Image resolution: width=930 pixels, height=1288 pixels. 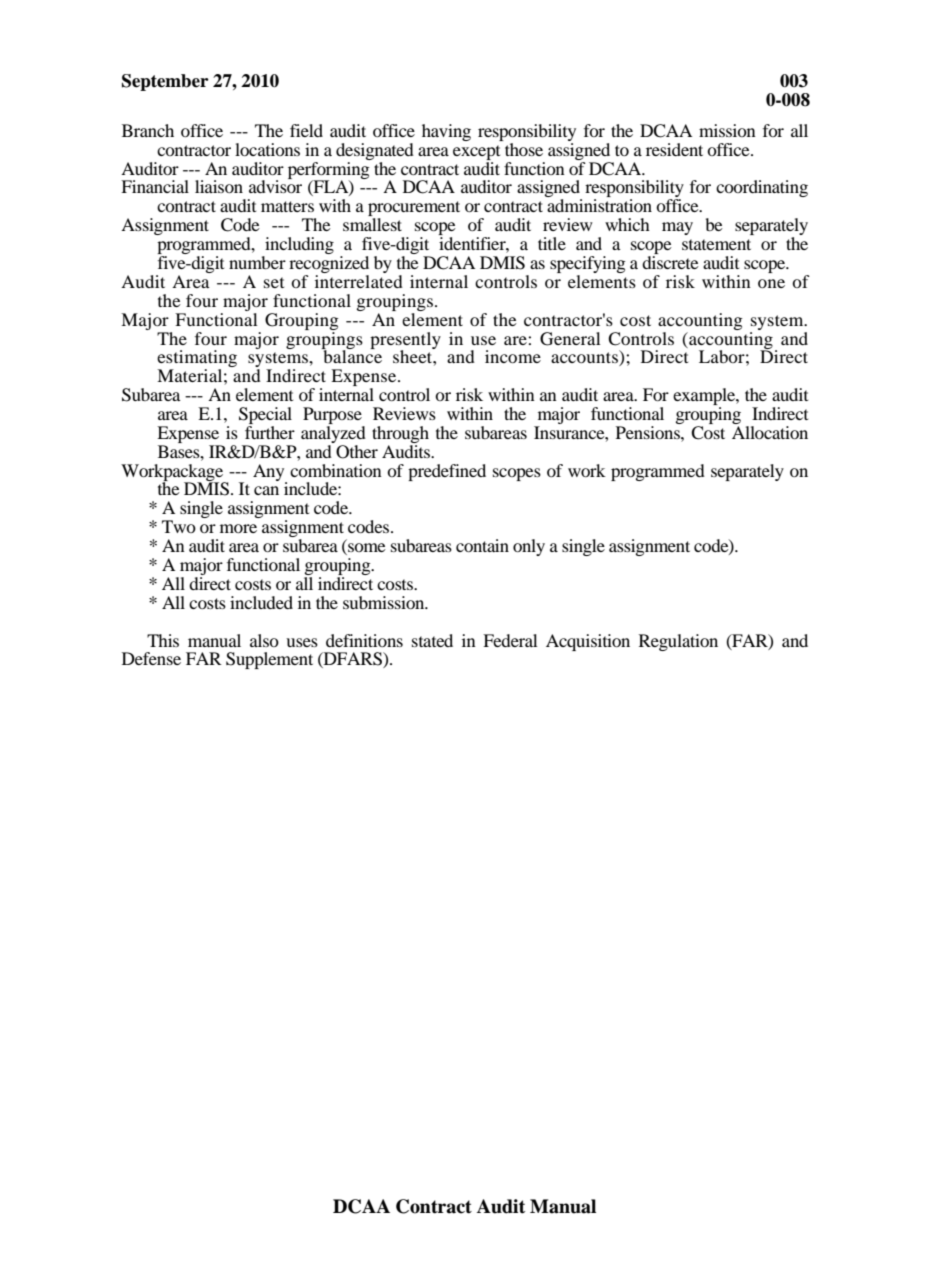 What do you see at coordinates (447, 472) in the image?
I see `predefined` at bounding box center [447, 472].
